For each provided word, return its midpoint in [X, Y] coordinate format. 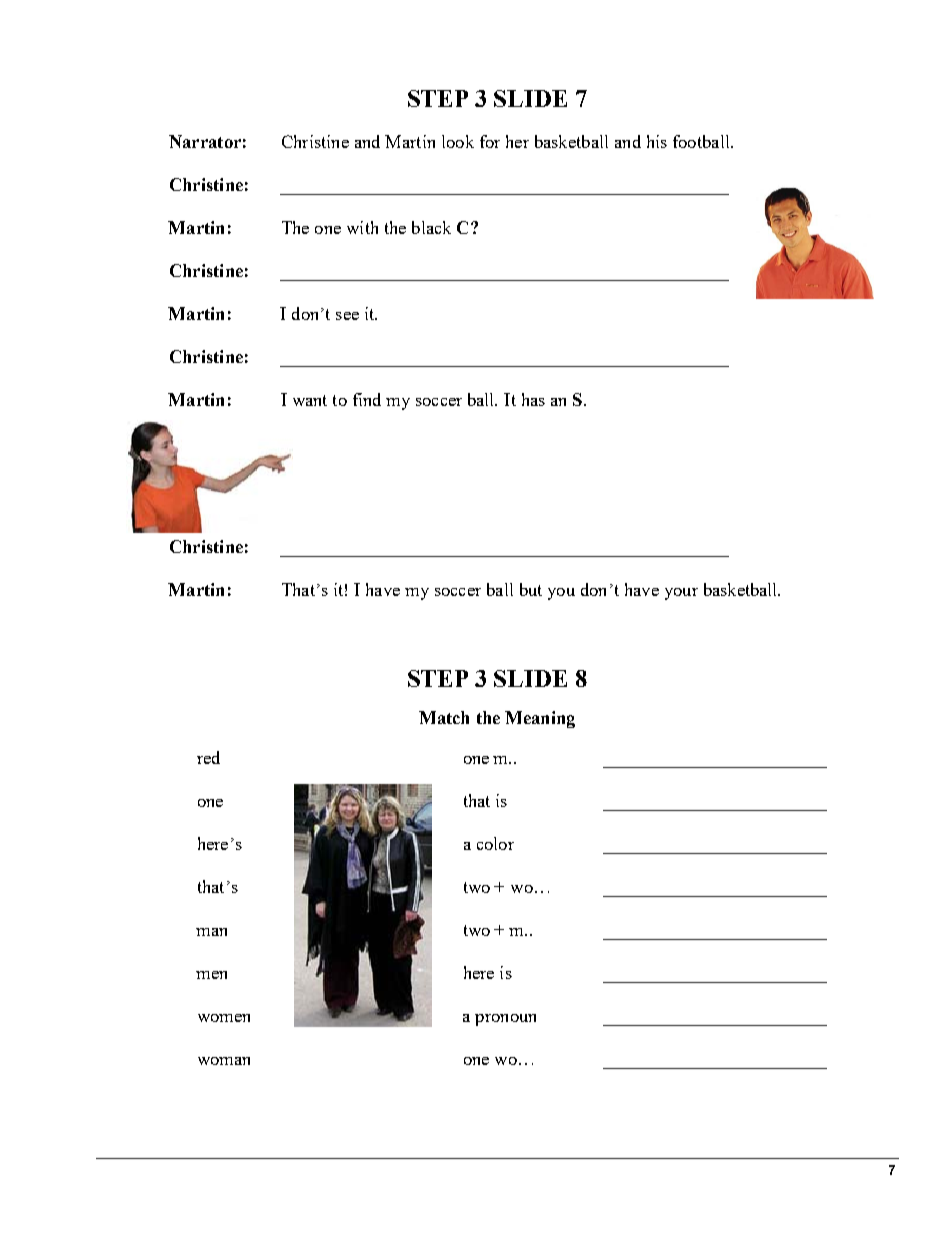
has [533, 399]
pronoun [505, 1020]
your [681, 594]
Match [444, 717]
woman [224, 1061]
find [367, 399]
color [495, 843]
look [458, 141]
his [657, 141]
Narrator [205, 141]
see [347, 316]
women [224, 1018]
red [208, 757]
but [531, 589]
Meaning [540, 719]
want [310, 400]
